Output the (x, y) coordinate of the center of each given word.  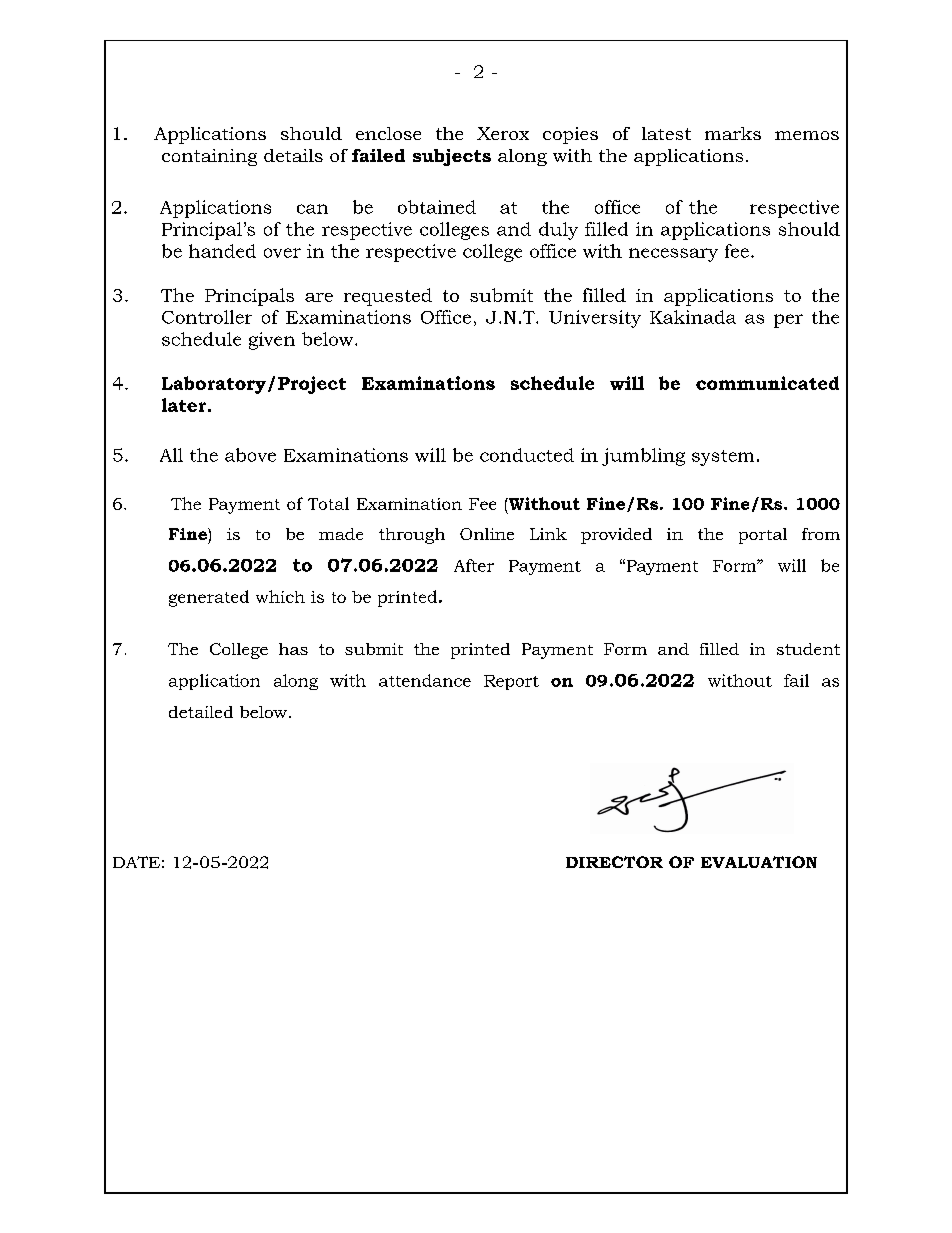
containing (209, 157)
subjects (452, 157)
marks (733, 133)
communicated (767, 383)
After (474, 565)
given (272, 341)
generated (209, 598)
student (808, 649)
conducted (527, 455)
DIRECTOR (614, 862)
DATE (136, 862)
